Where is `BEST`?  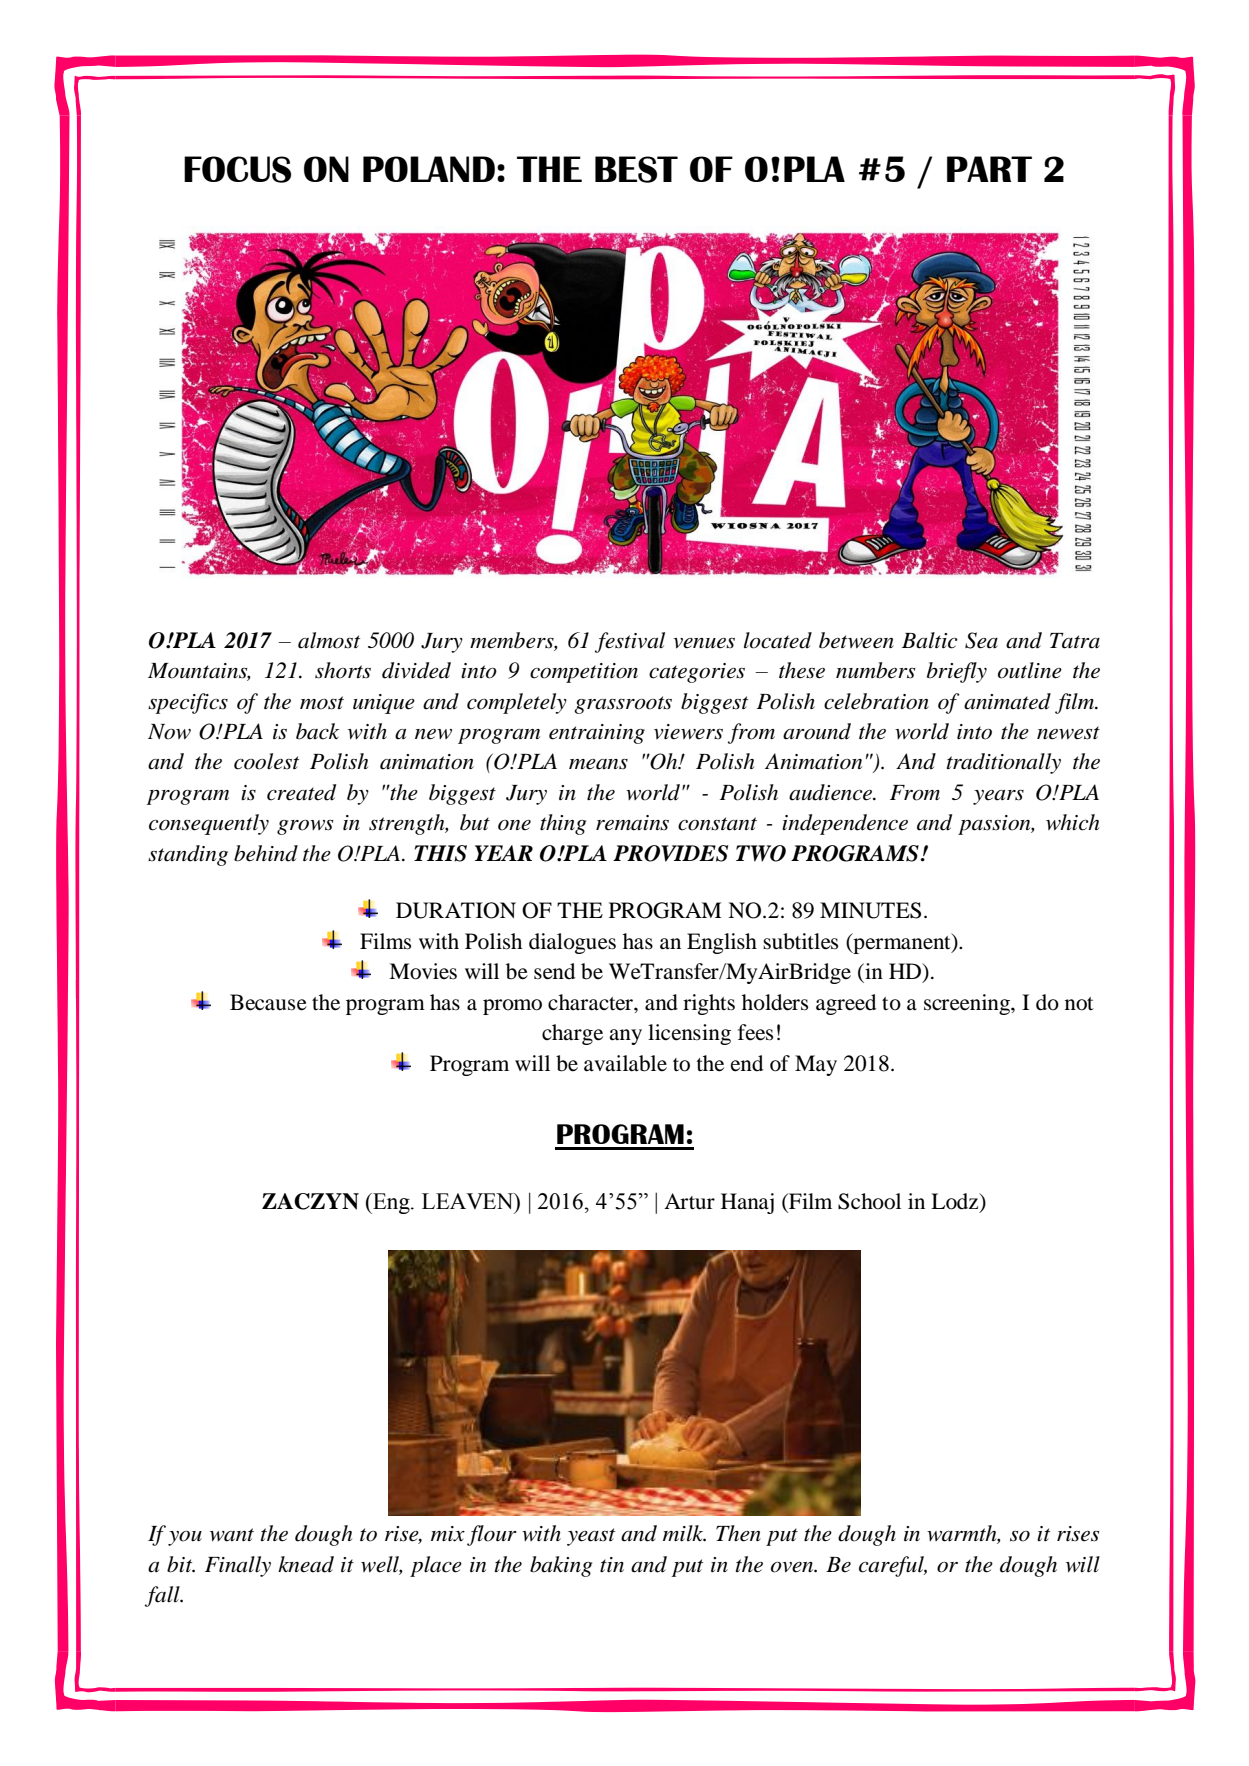 BEST is located at coordinates (636, 169).
